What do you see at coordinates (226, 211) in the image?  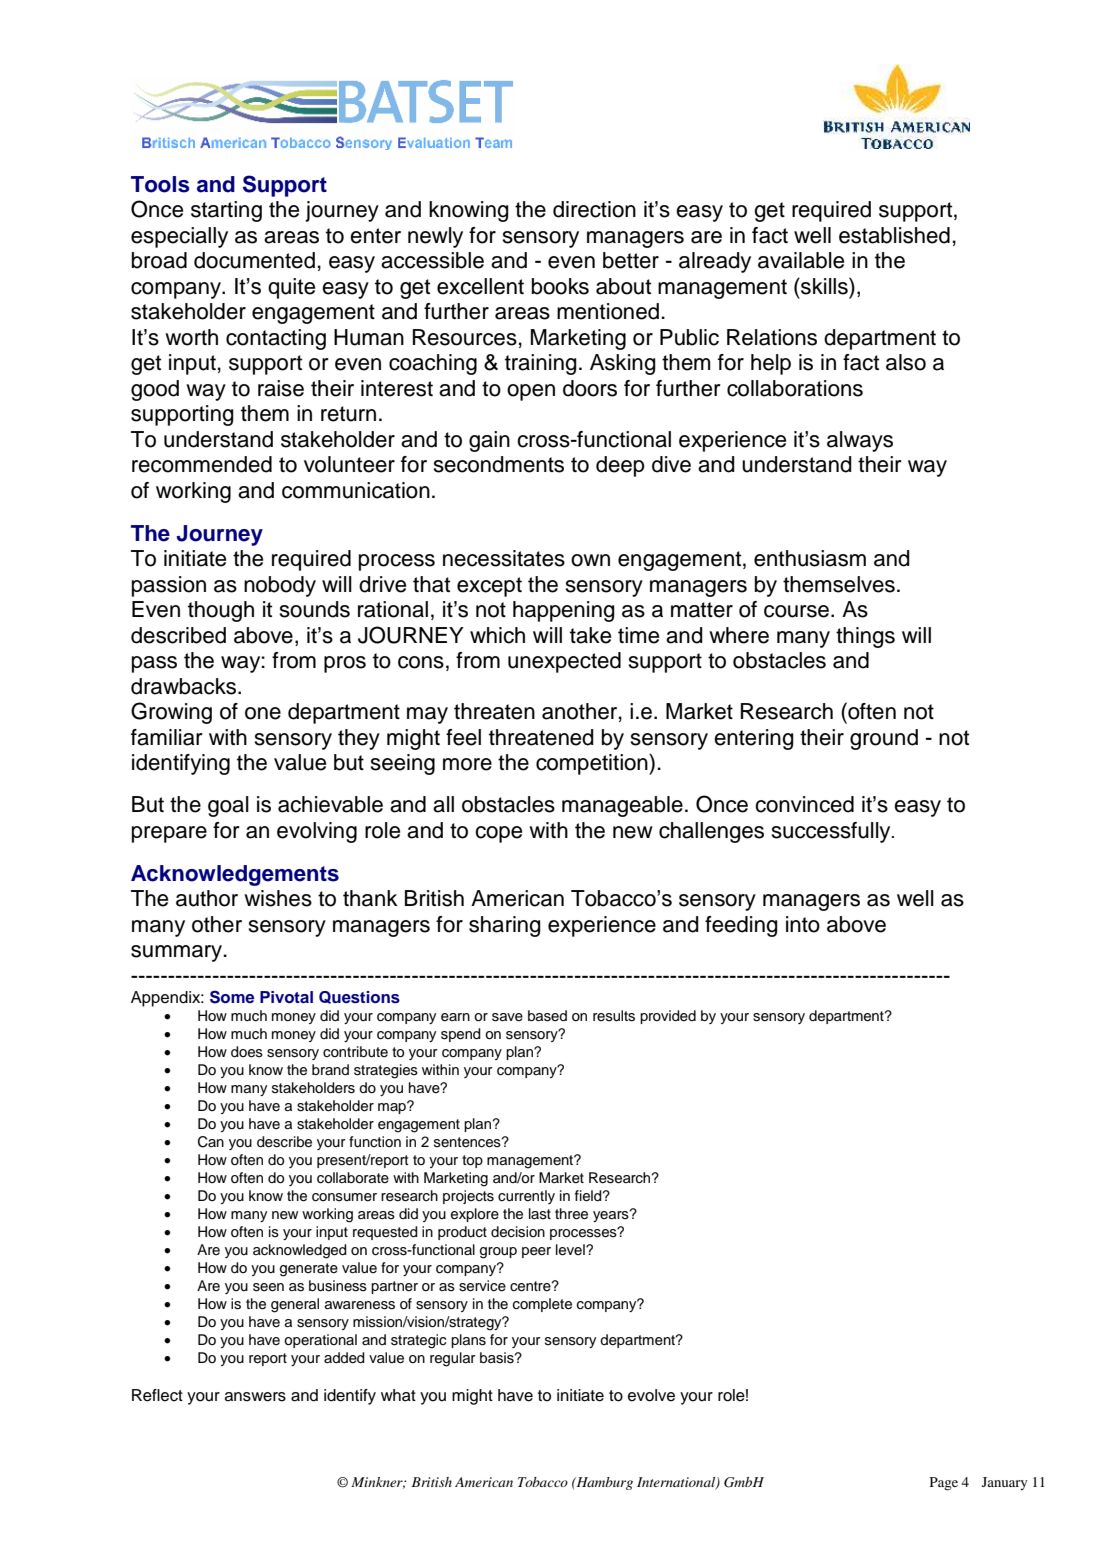 I see `starting` at bounding box center [226, 211].
